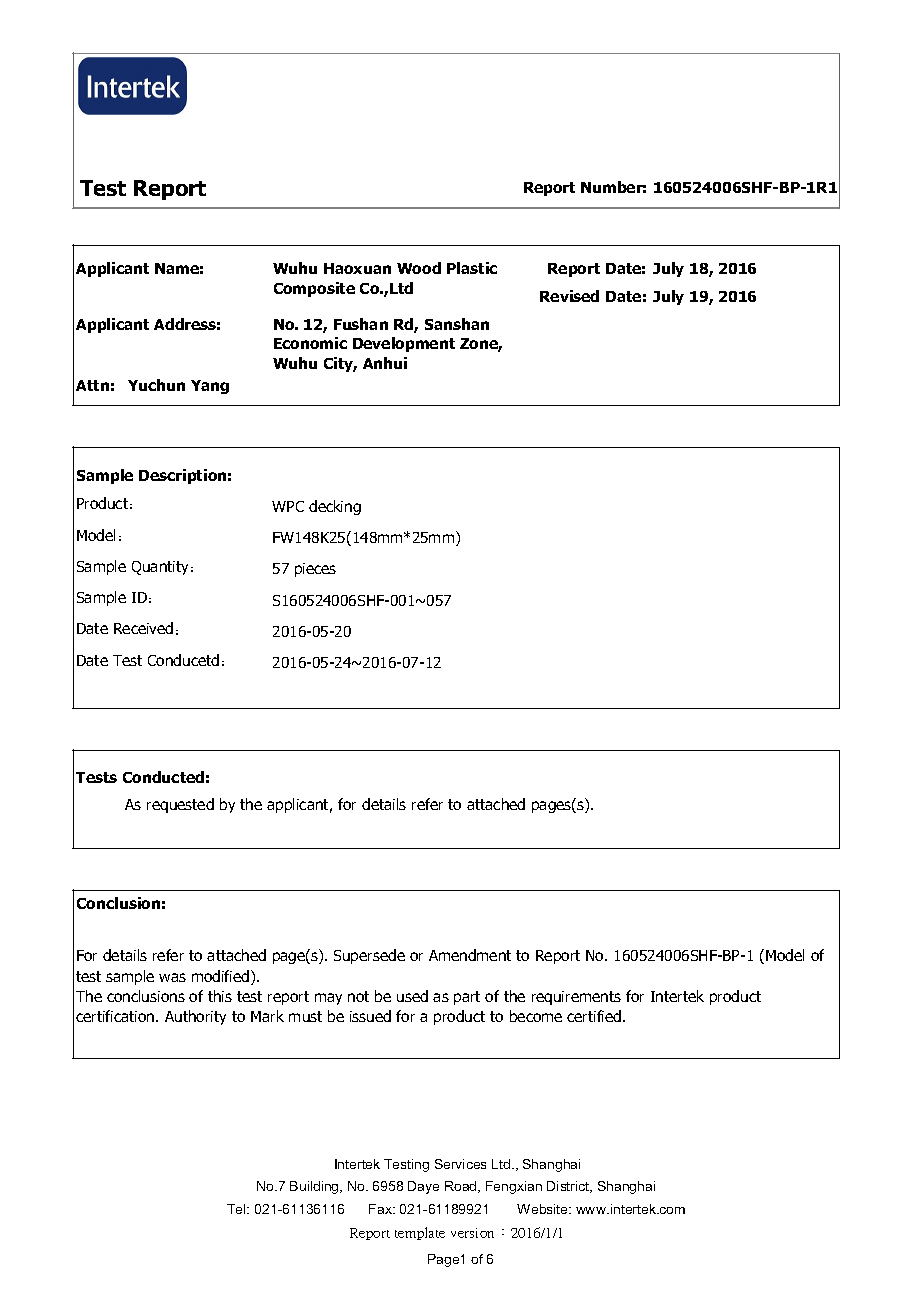  What do you see at coordinates (180, 805) in the page?
I see `requested` at bounding box center [180, 805].
